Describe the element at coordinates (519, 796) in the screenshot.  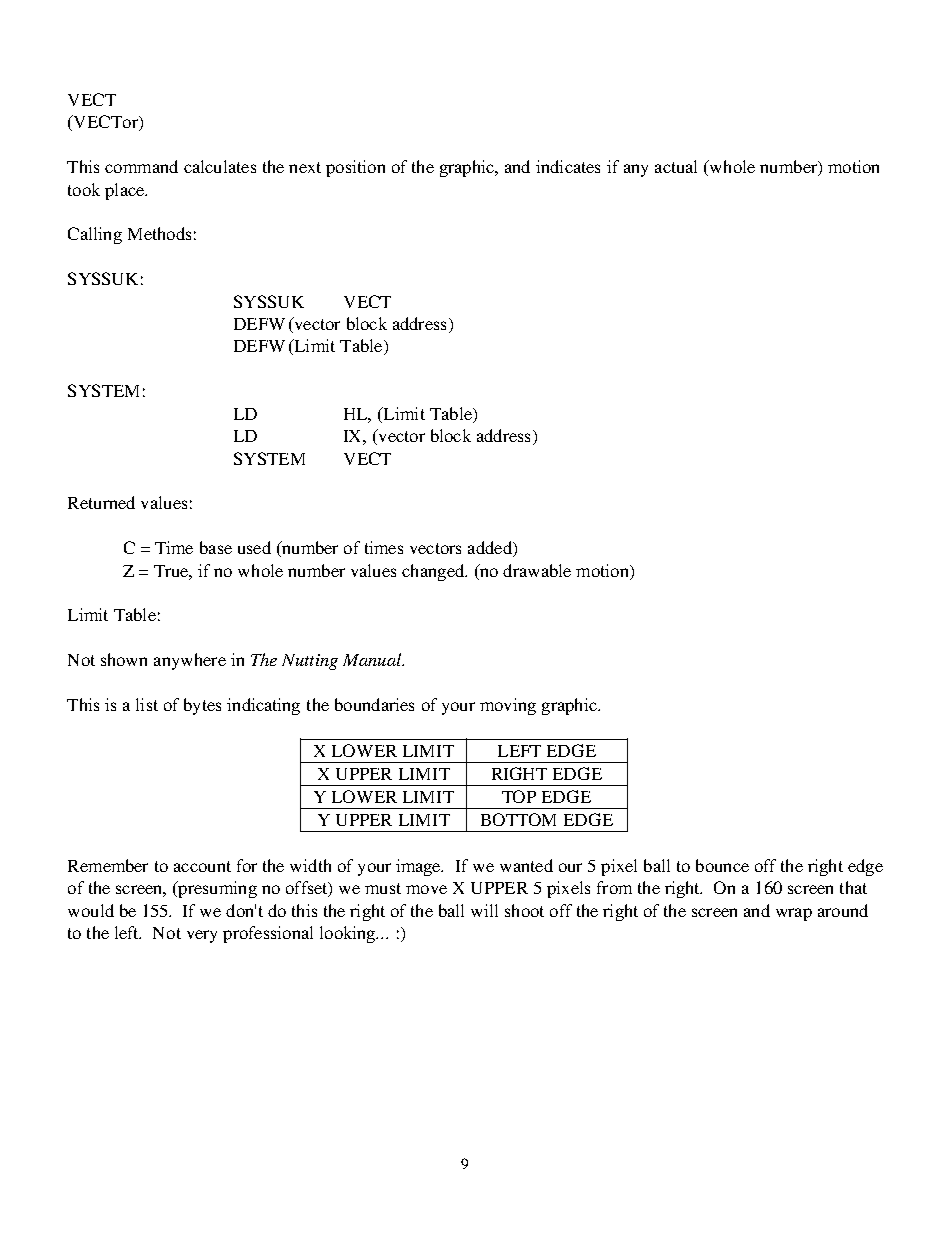
I see `TOP` at that location.
